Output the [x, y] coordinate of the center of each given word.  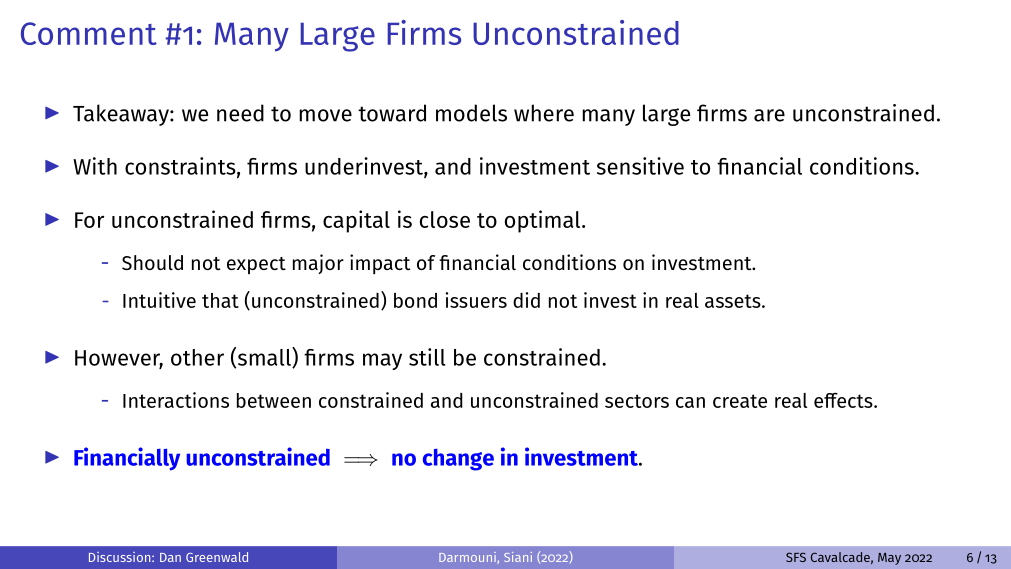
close [445, 219]
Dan [170, 557]
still [427, 357]
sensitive [640, 166]
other [197, 357]
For [89, 220]
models [471, 113]
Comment [89, 33]
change [458, 460]
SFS [796, 557]
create [740, 401]
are [769, 115]
